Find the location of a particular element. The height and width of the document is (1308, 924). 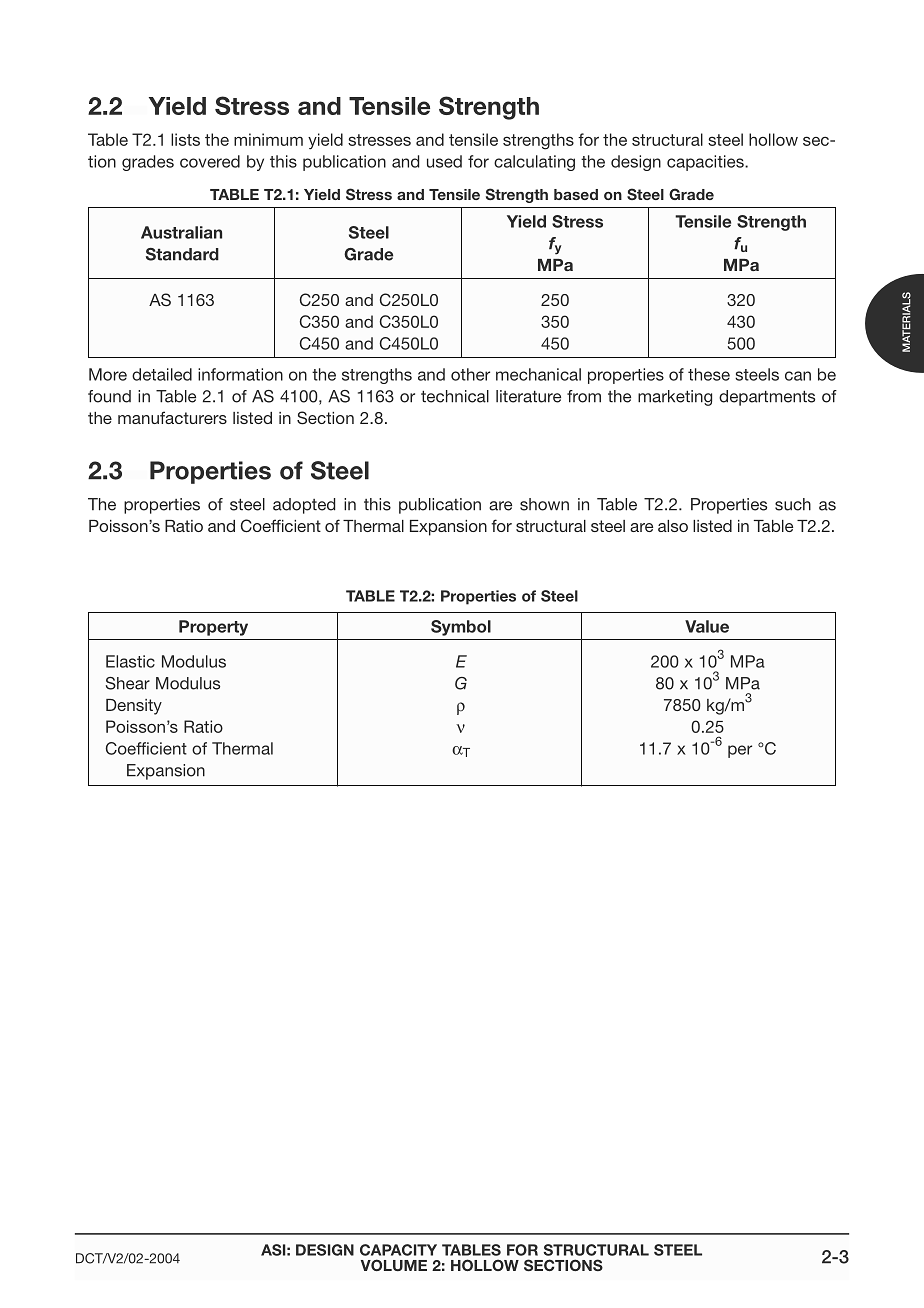

VOLUME is located at coordinates (394, 1265).
